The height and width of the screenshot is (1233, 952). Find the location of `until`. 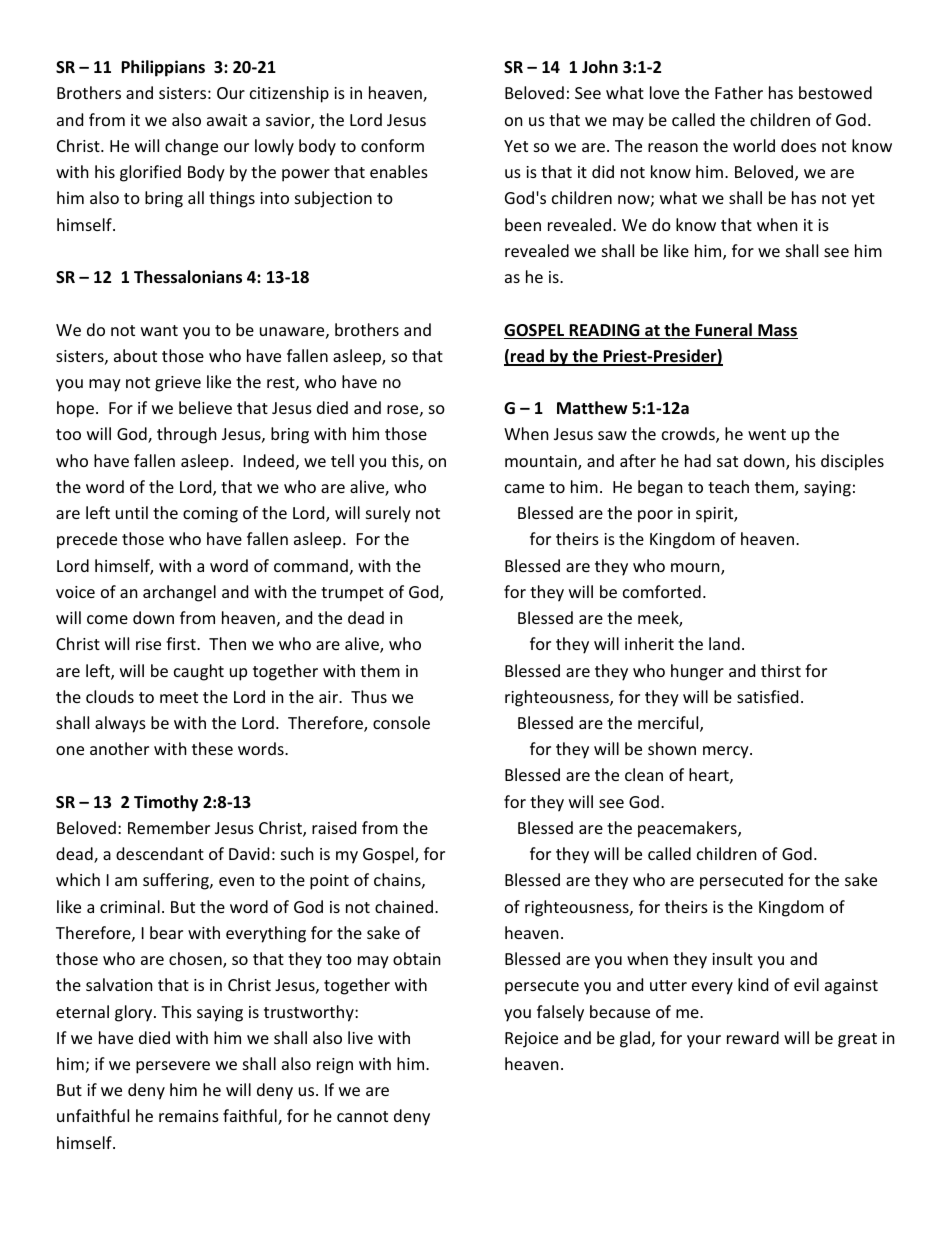

until is located at coordinates (132, 512).
